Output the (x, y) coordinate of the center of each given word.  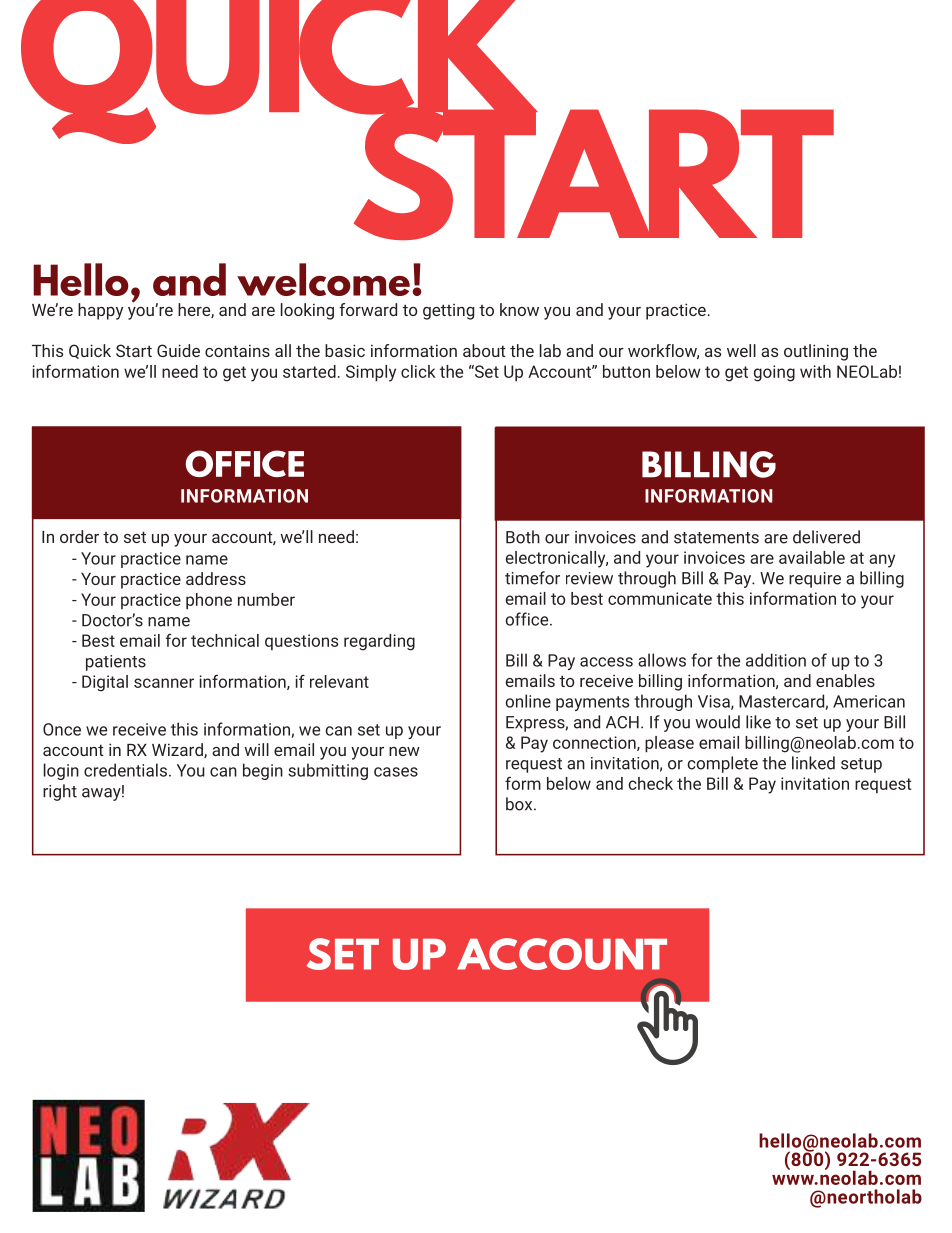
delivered (826, 537)
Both (523, 537)
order (79, 536)
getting (448, 312)
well (741, 350)
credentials (125, 770)
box (520, 804)
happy (100, 311)
